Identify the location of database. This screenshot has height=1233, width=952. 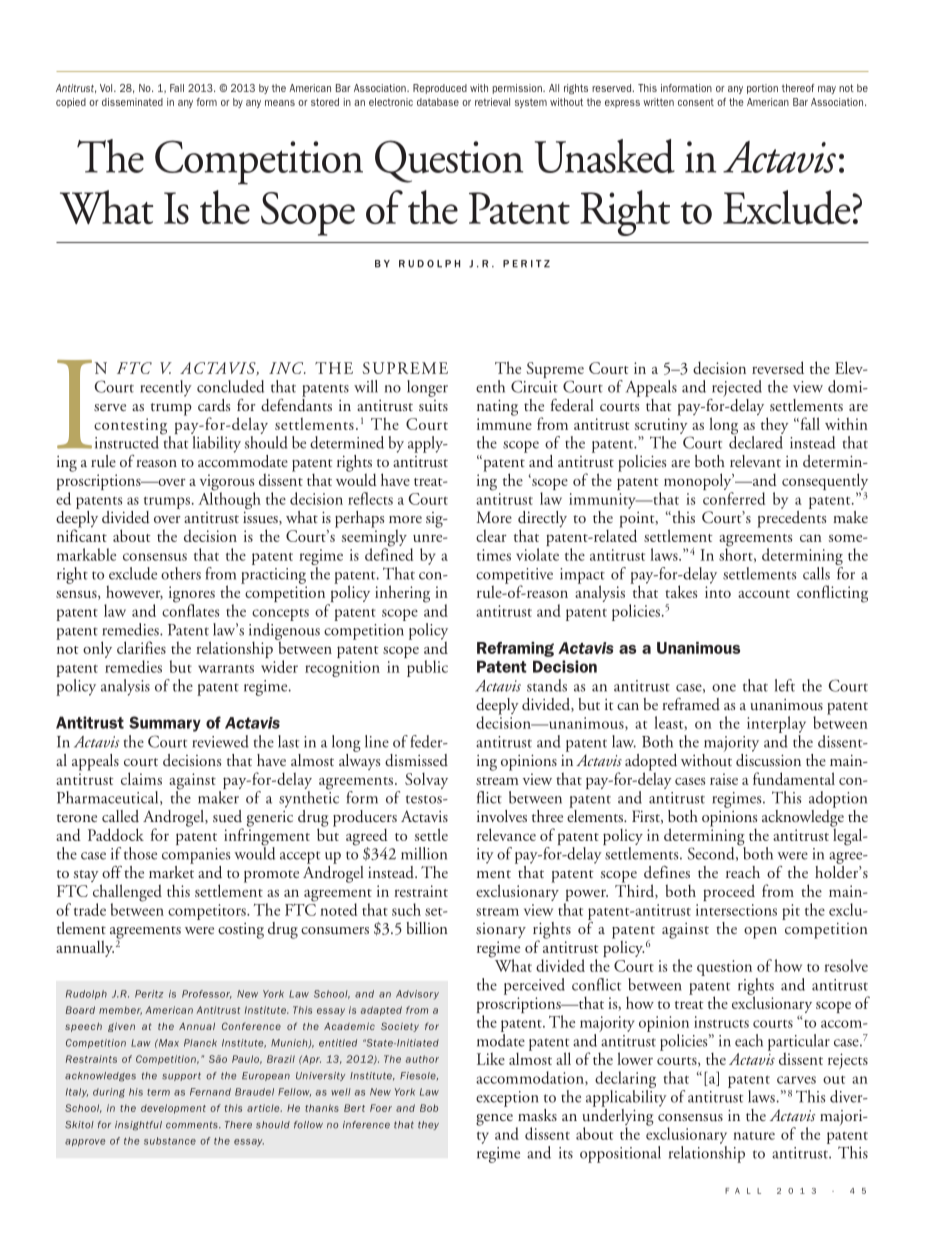
(438, 102).
